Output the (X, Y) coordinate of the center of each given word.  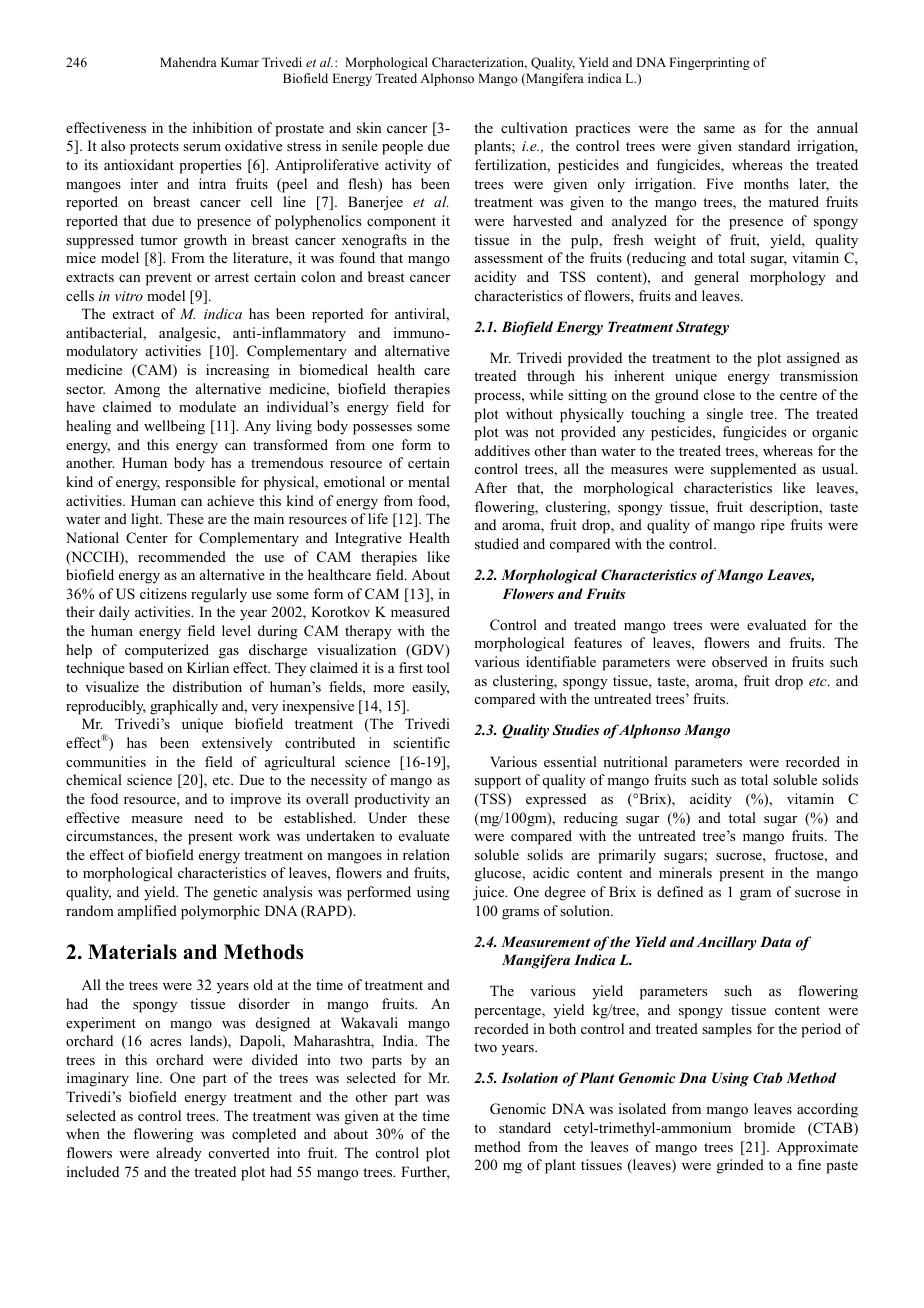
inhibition (222, 127)
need (208, 817)
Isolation (529, 1077)
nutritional (635, 761)
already (179, 1154)
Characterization (479, 63)
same (719, 129)
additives (502, 450)
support (498, 782)
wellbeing (174, 427)
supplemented (753, 470)
